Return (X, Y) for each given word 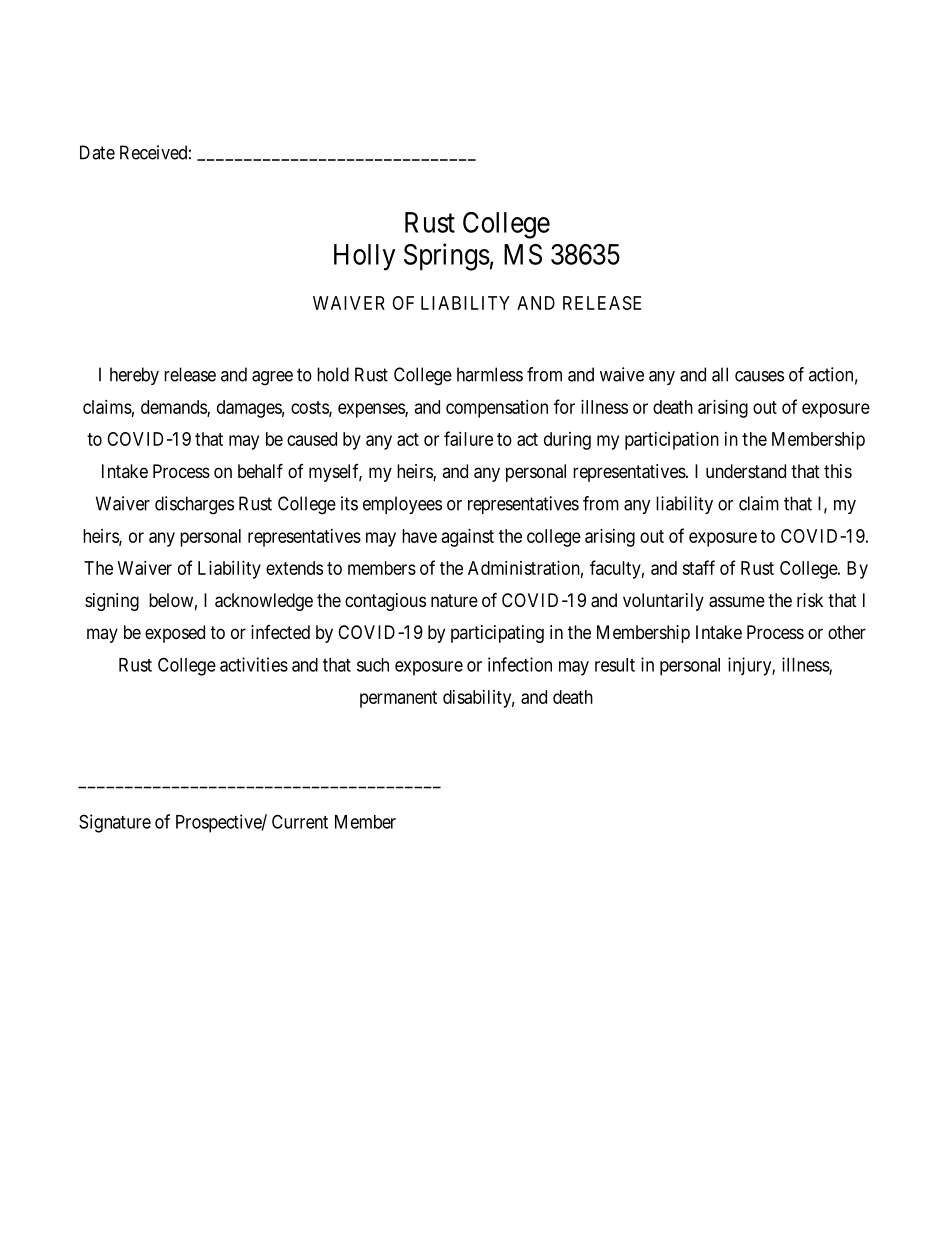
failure (468, 438)
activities (254, 664)
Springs (447, 257)
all (720, 374)
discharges (194, 505)
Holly (364, 257)
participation (672, 441)
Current (300, 821)
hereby (134, 376)
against (468, 538)
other (847, 632)
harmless (490, 374)
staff (698, 567)
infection (520, 664)
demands (174, 408)
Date (97, 152)
